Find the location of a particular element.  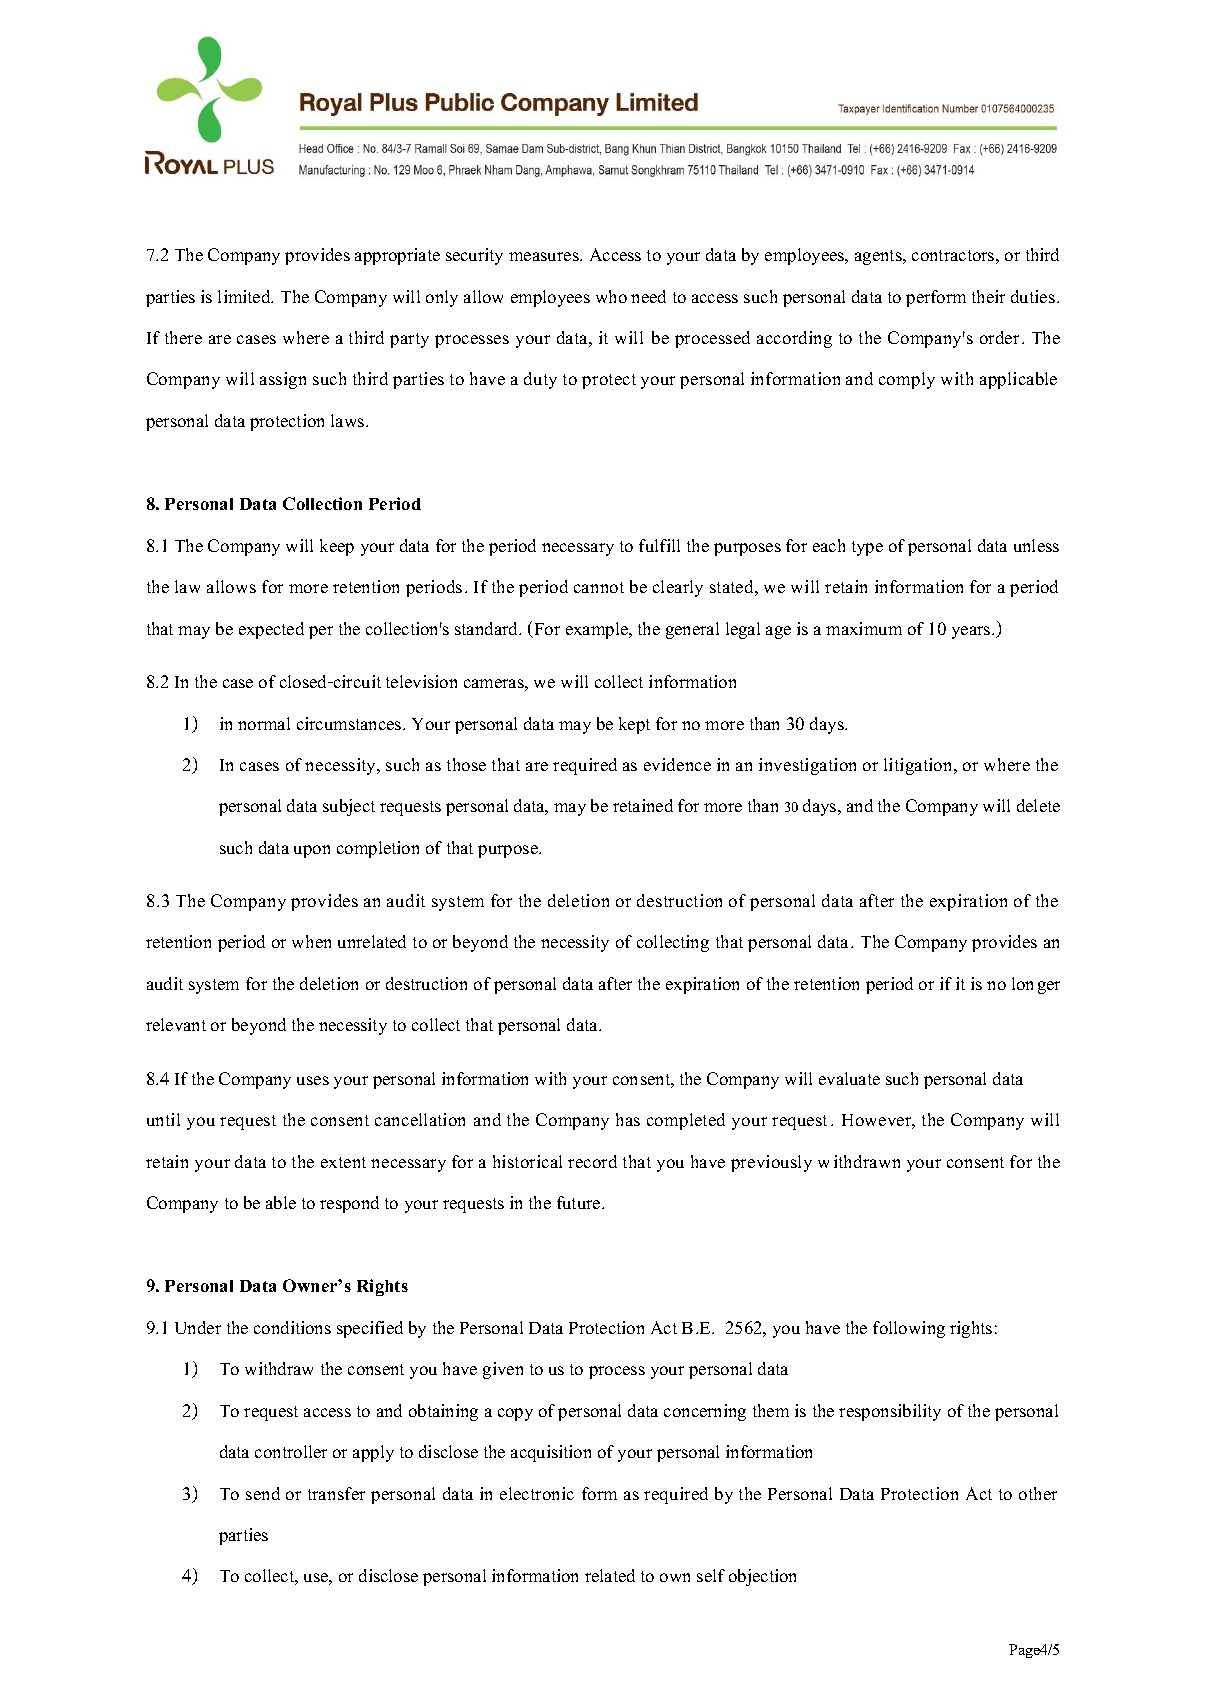

send is located at coordinates (263, 1493).
